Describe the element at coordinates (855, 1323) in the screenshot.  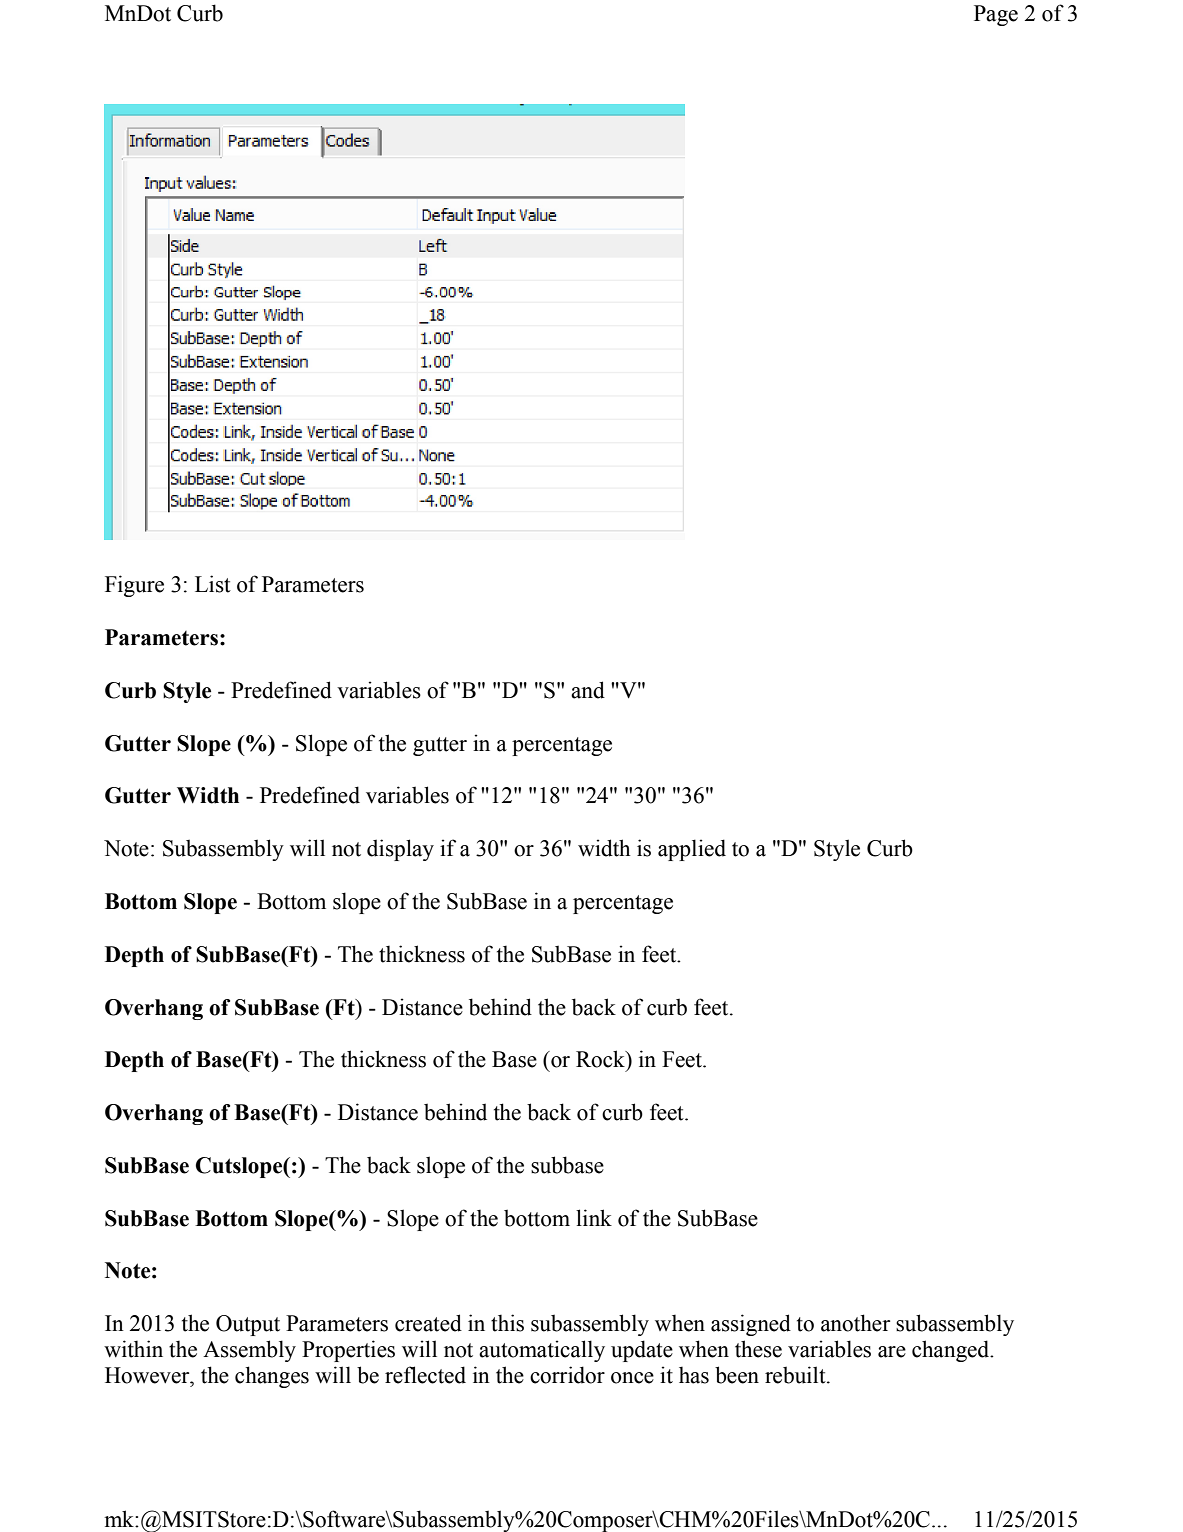
I see `another` at that location.
